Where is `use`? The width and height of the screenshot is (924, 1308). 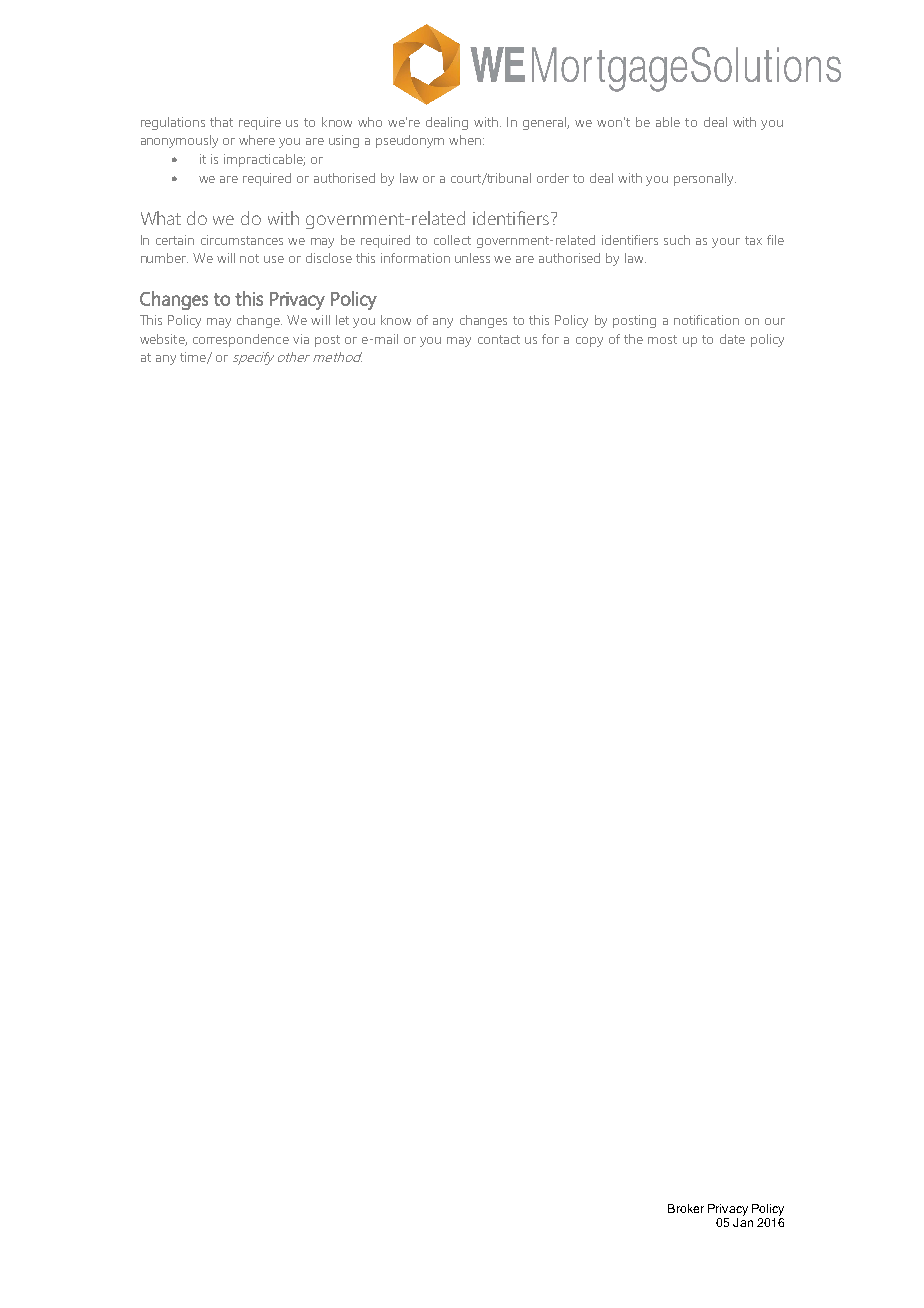
use is located at coordinates (274, 259).
